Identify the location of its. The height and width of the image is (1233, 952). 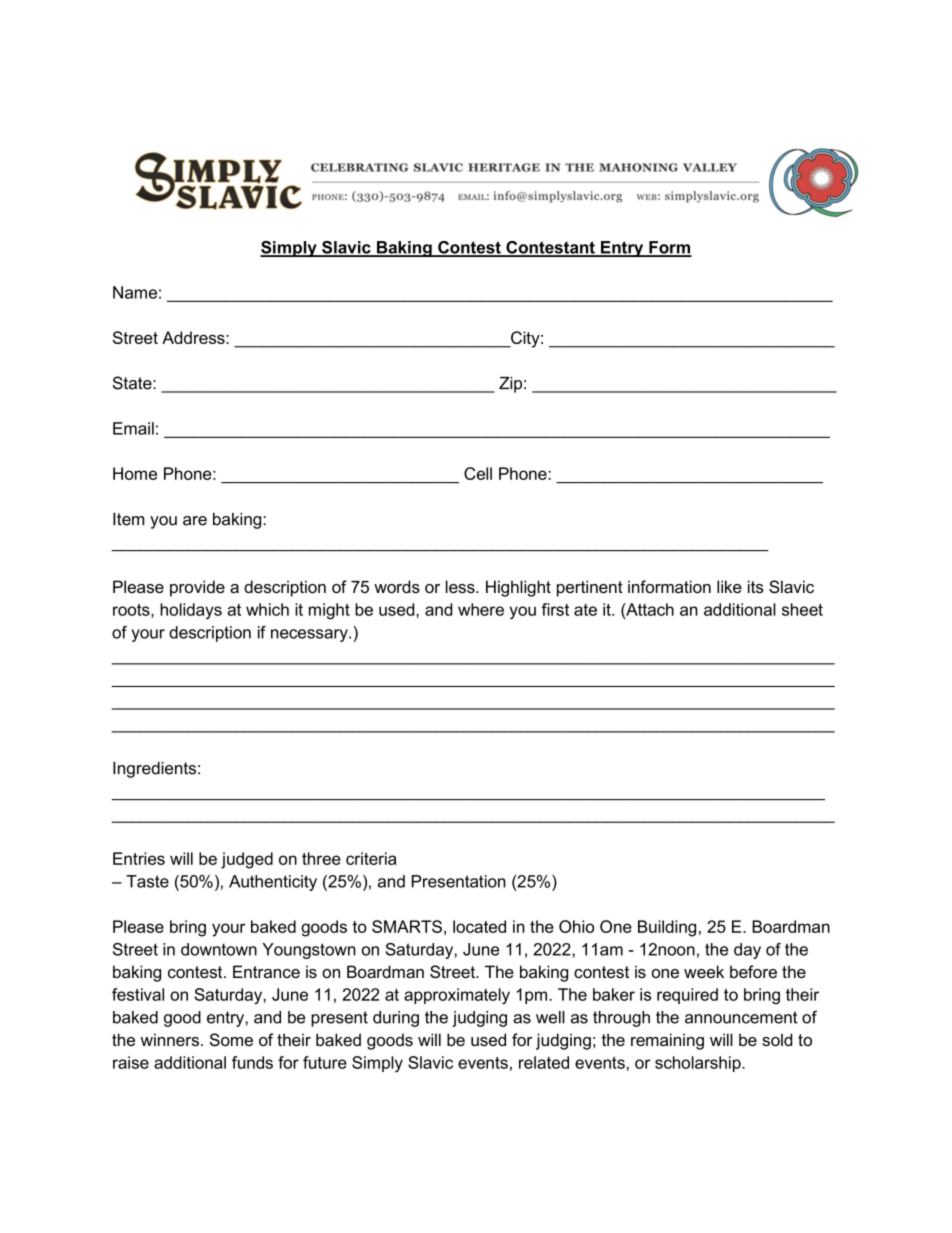
(756, 586).
